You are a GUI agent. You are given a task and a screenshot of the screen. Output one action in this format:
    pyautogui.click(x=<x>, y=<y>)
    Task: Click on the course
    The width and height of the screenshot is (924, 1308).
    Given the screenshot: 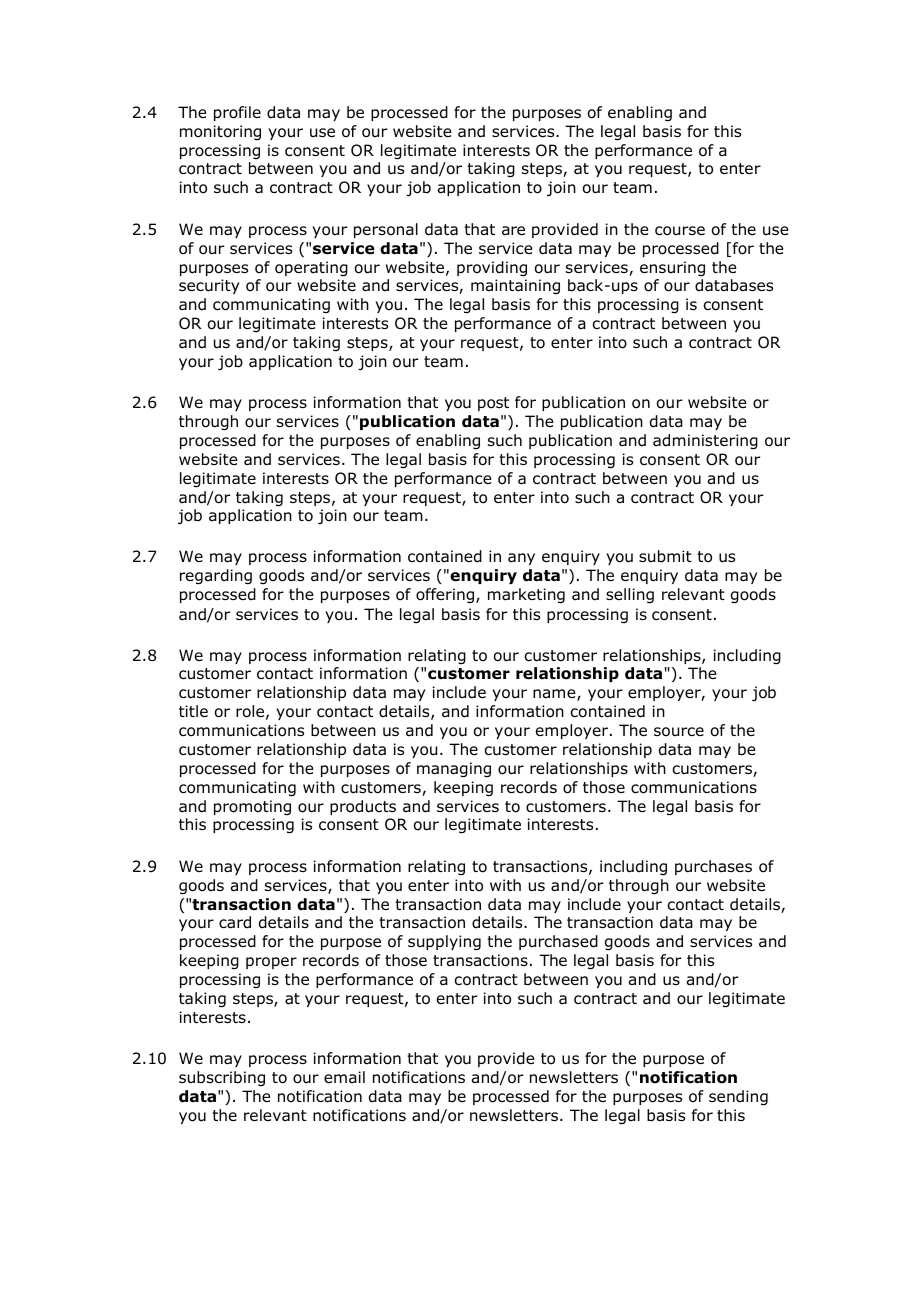 What is the action you would take?
    pyautogui.click(x=680, y=231)
